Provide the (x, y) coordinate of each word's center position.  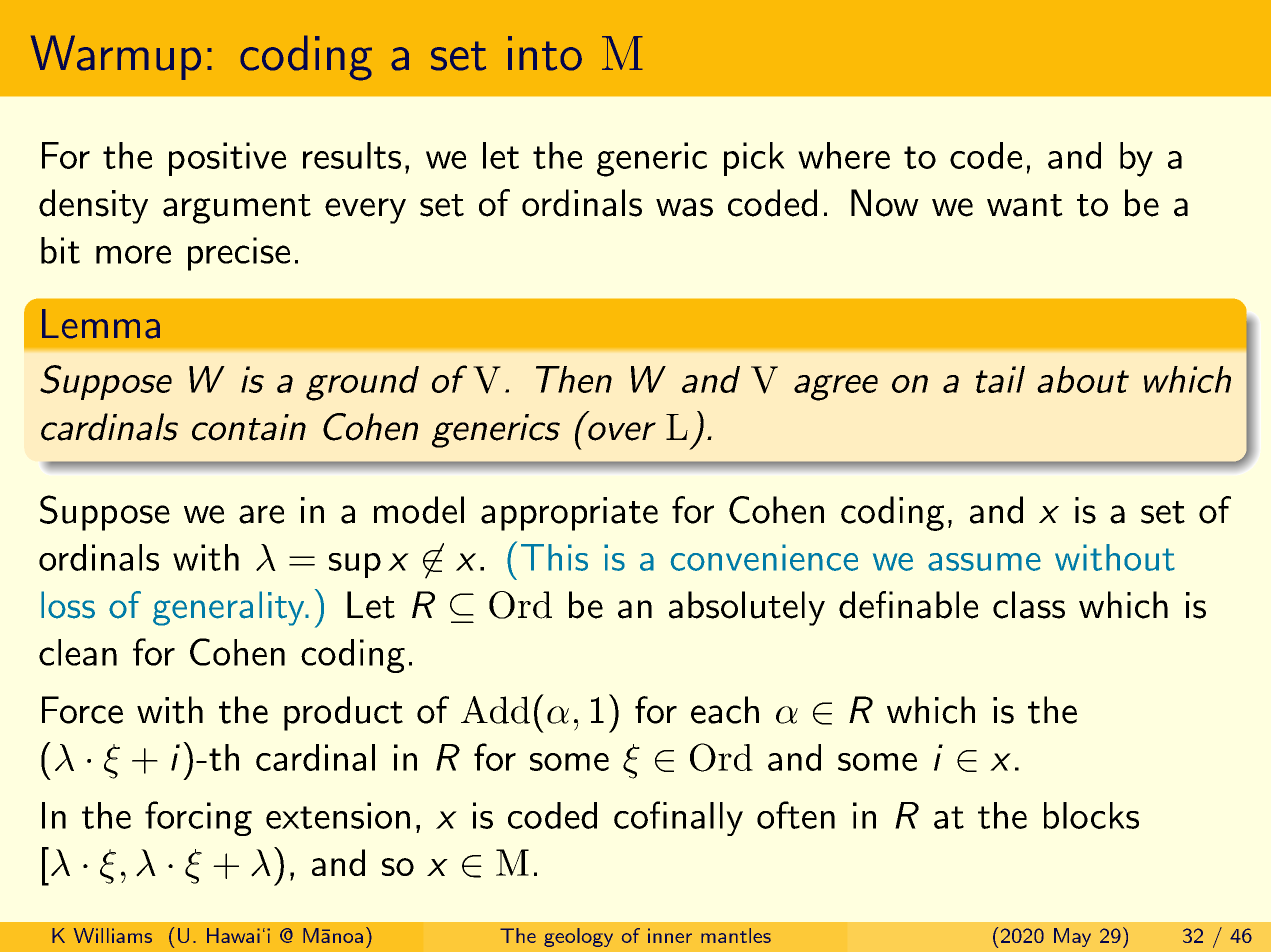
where (844, 155)
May (1072, 937)
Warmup (116, 57)
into (545, 53)
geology (578, 937)
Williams (113, 935)
